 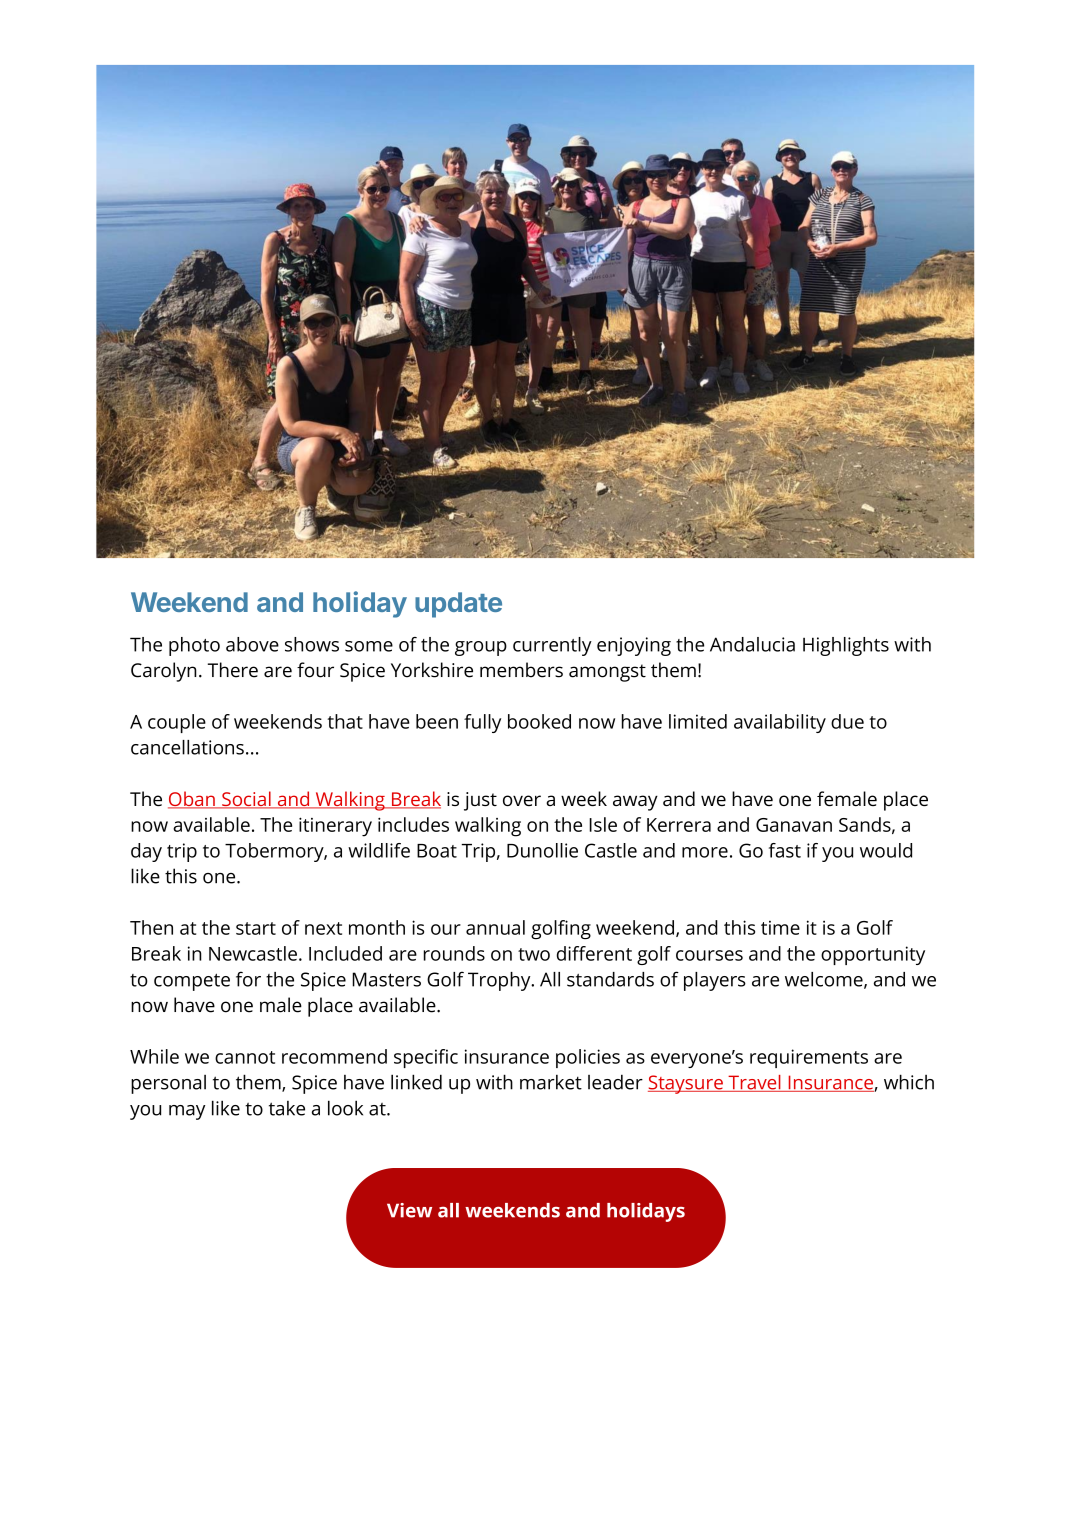 What do you see at coordinates (495, 927) in the screenshot?
I see `annual` at bounding box center [495, 927].
